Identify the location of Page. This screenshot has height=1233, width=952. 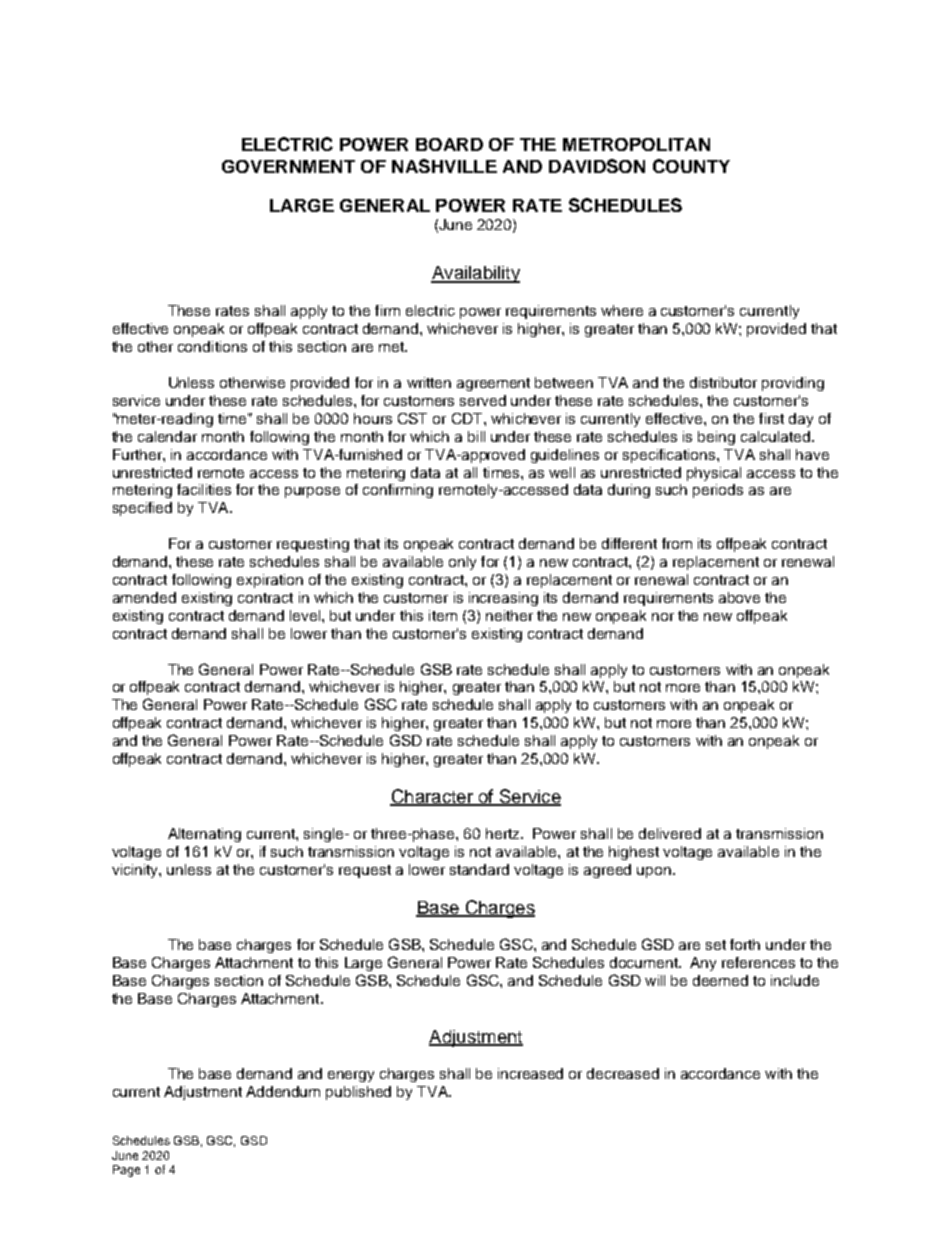
(126, 1171).
